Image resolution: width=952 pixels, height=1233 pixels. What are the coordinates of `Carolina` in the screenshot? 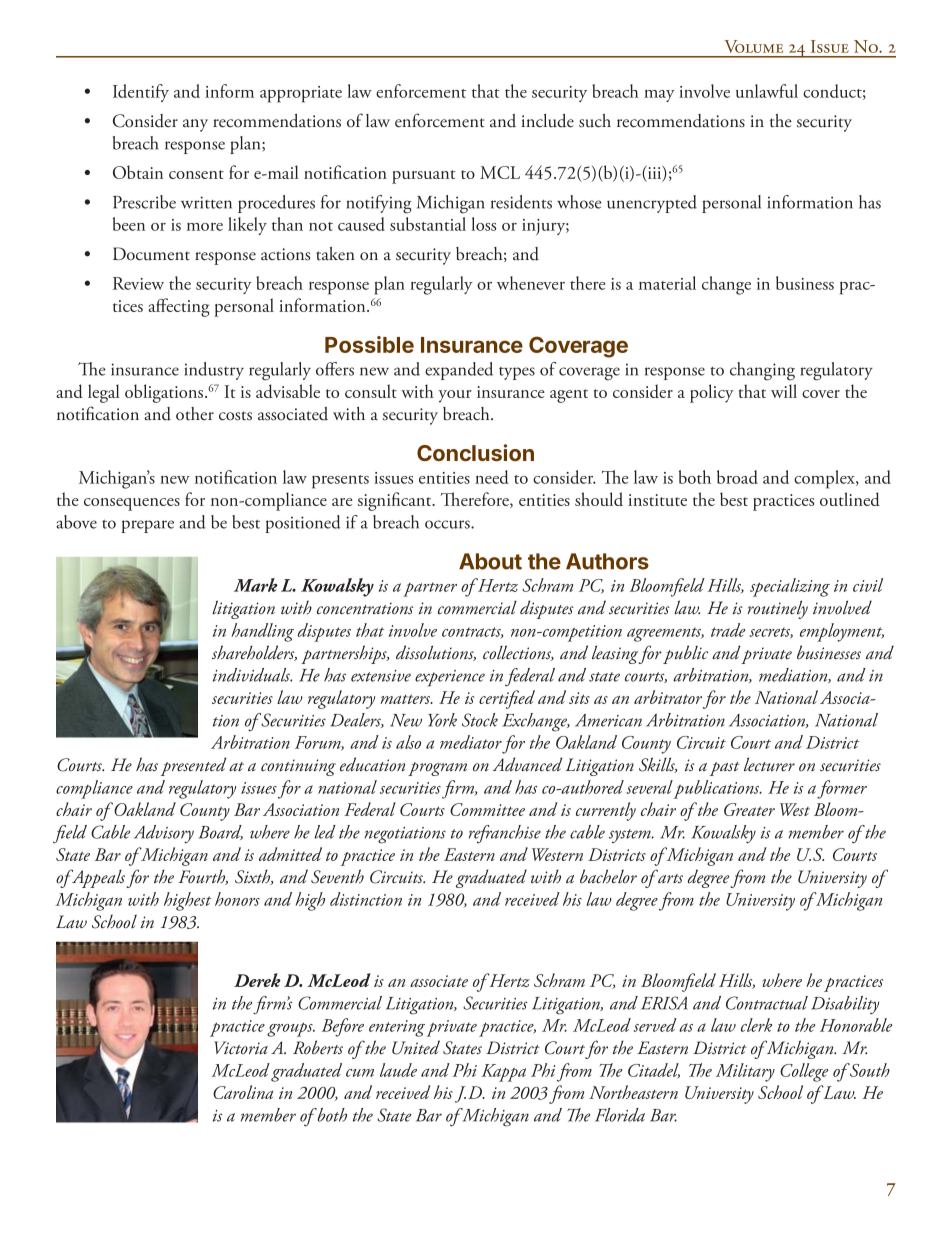 It's located at (243, 1092).
